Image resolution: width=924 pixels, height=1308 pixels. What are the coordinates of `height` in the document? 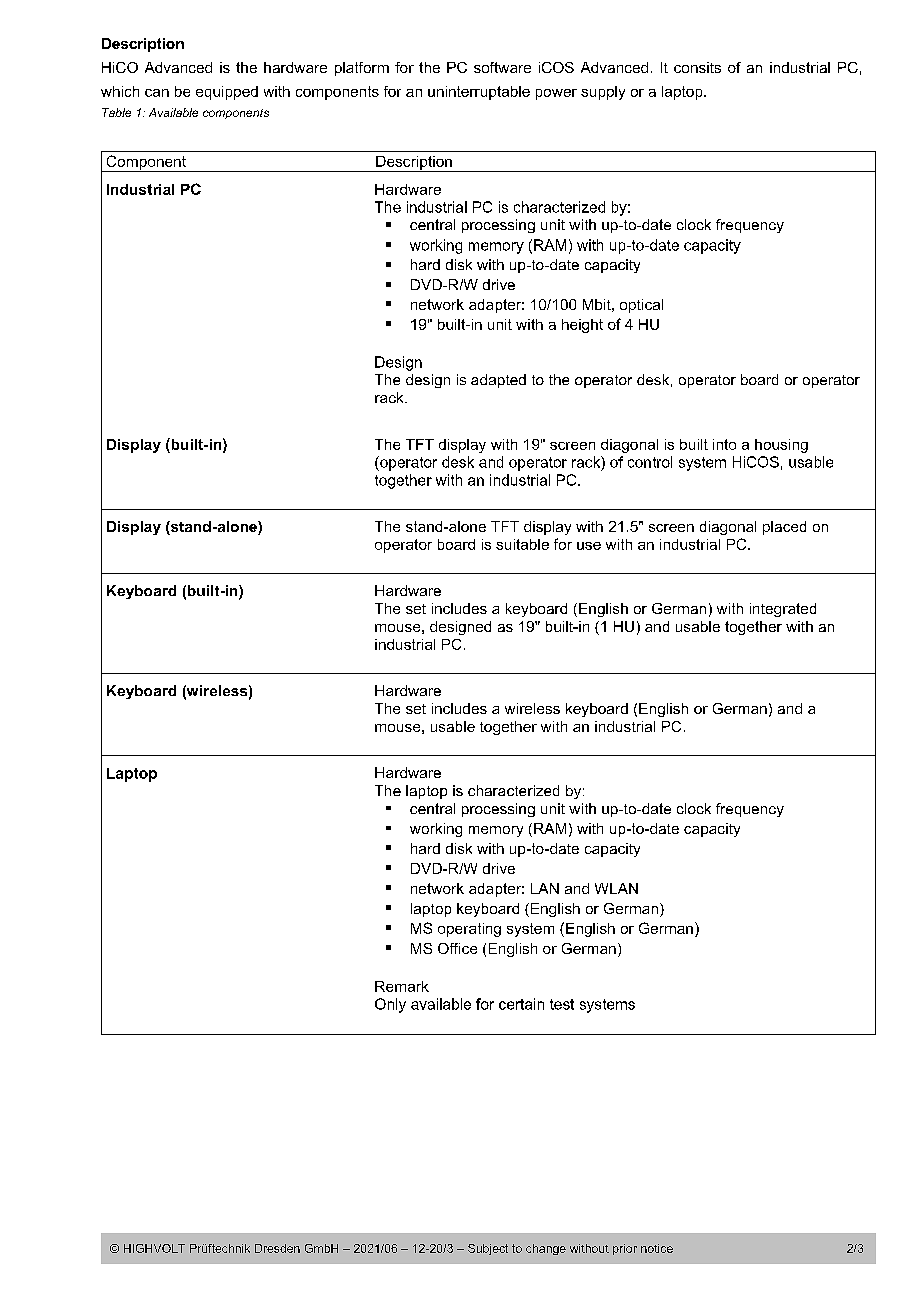 It's located at (582, 326).
